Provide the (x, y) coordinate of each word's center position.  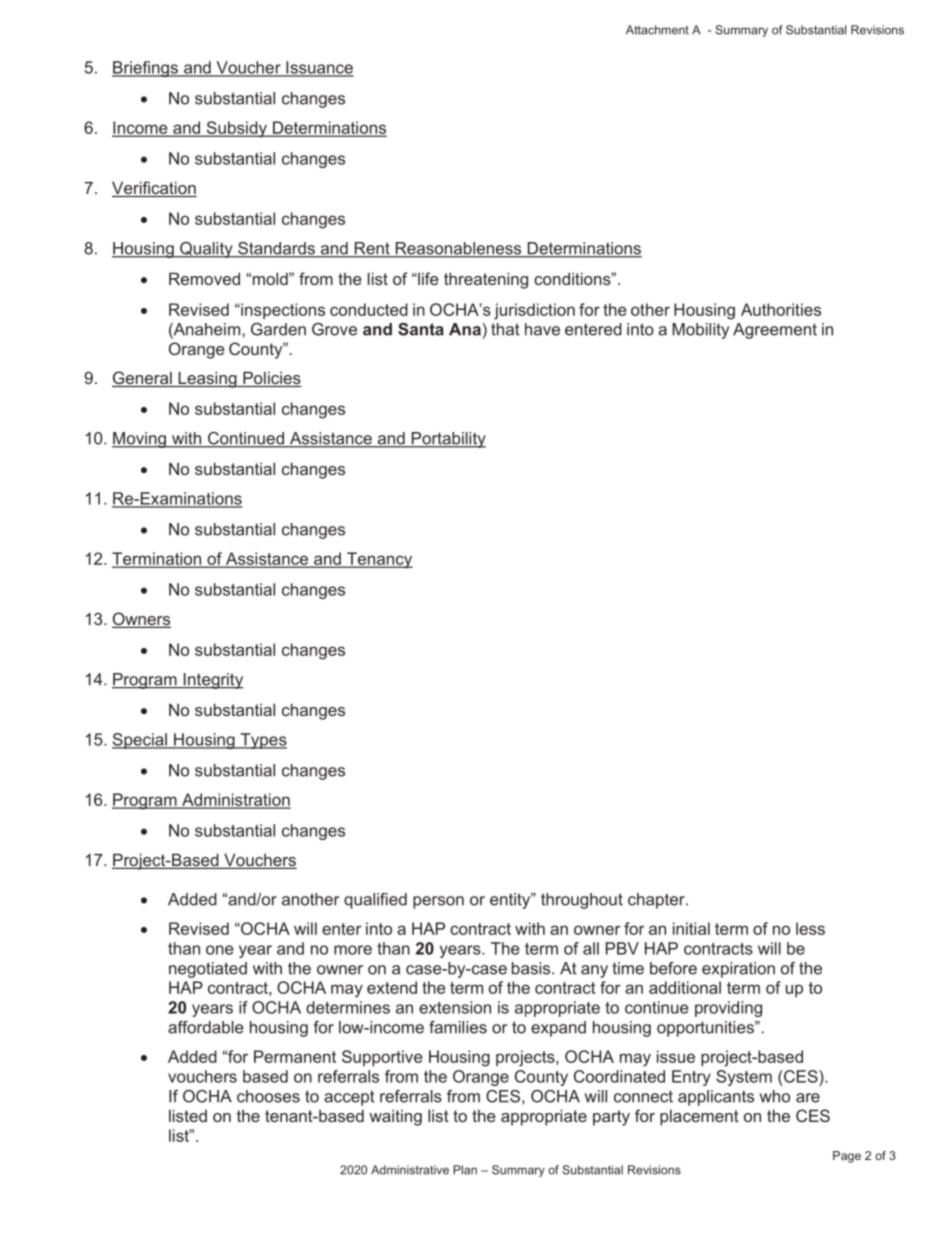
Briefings (146, 69)
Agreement (775, 331)
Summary (741, 31)
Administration (235, 800)
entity (511, 901)
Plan (465, 1170)
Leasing (207, 379)
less (810, 928)
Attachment (657, 30)
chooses (268, 1096)
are (808, 1098)
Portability (447, 440)
